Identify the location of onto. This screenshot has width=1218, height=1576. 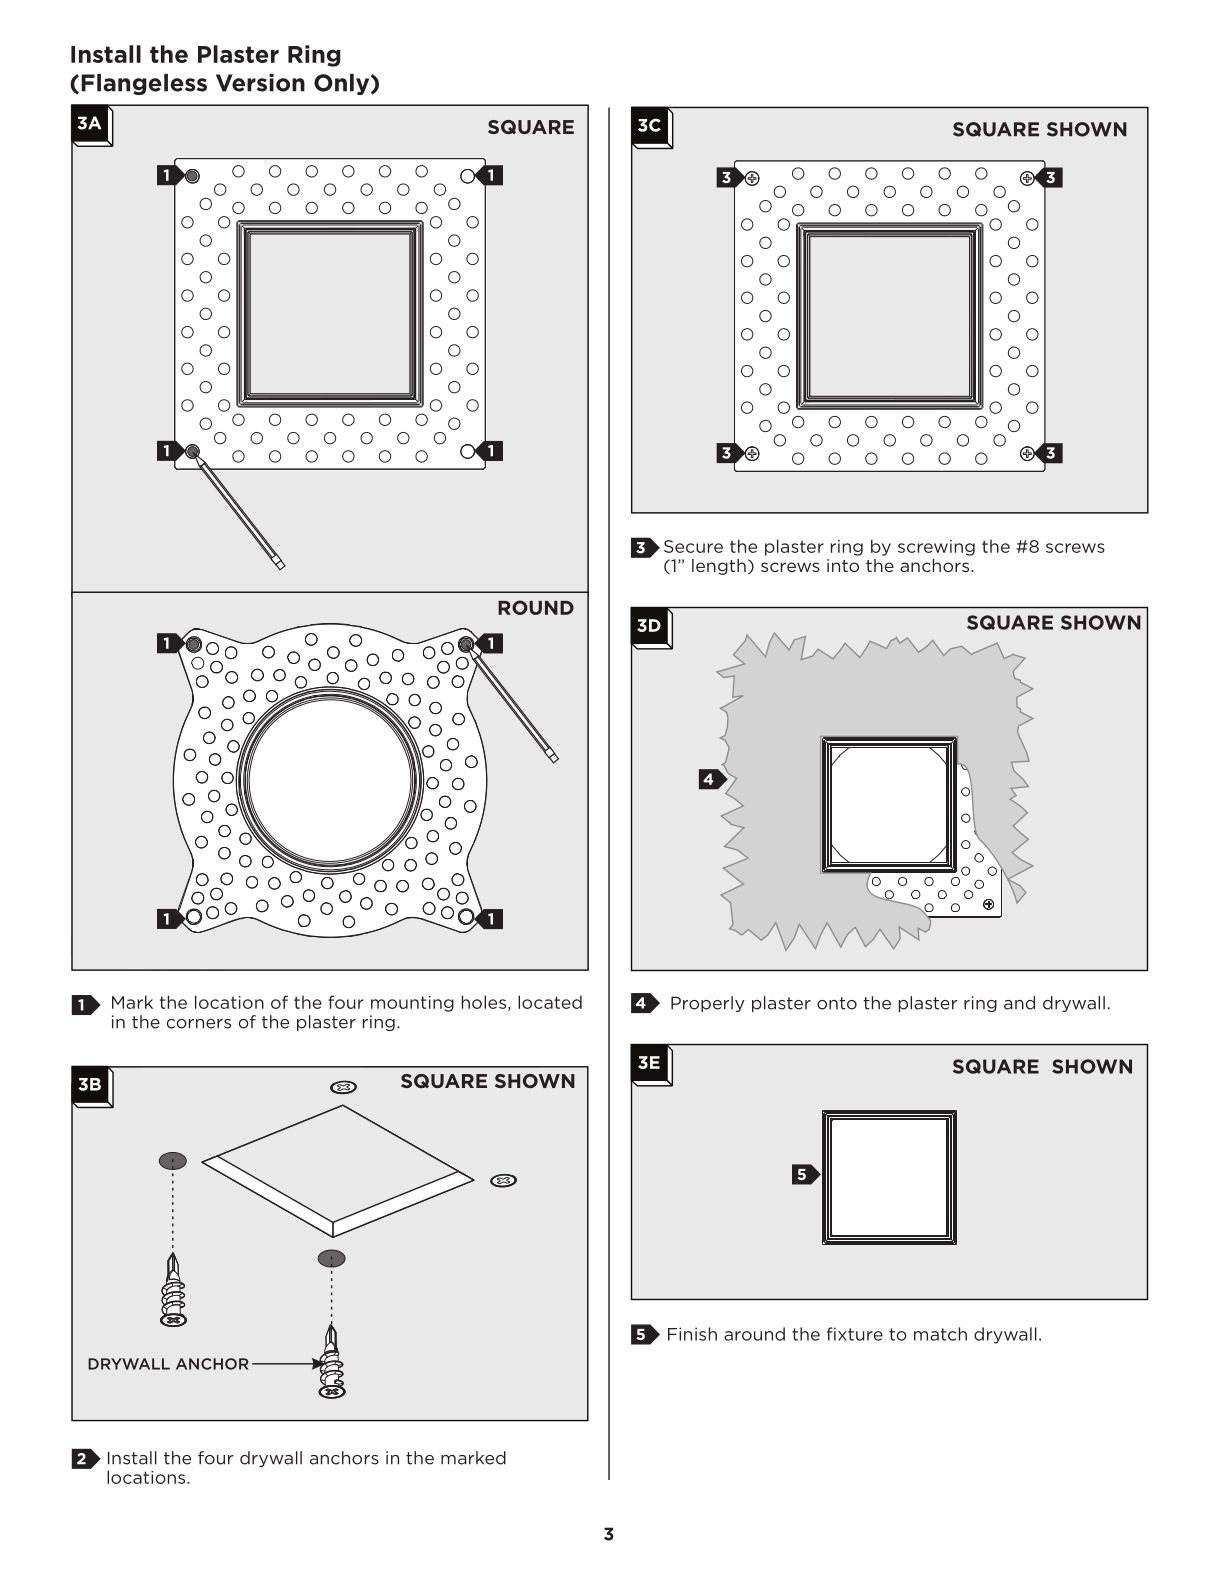
(837, 1003).
